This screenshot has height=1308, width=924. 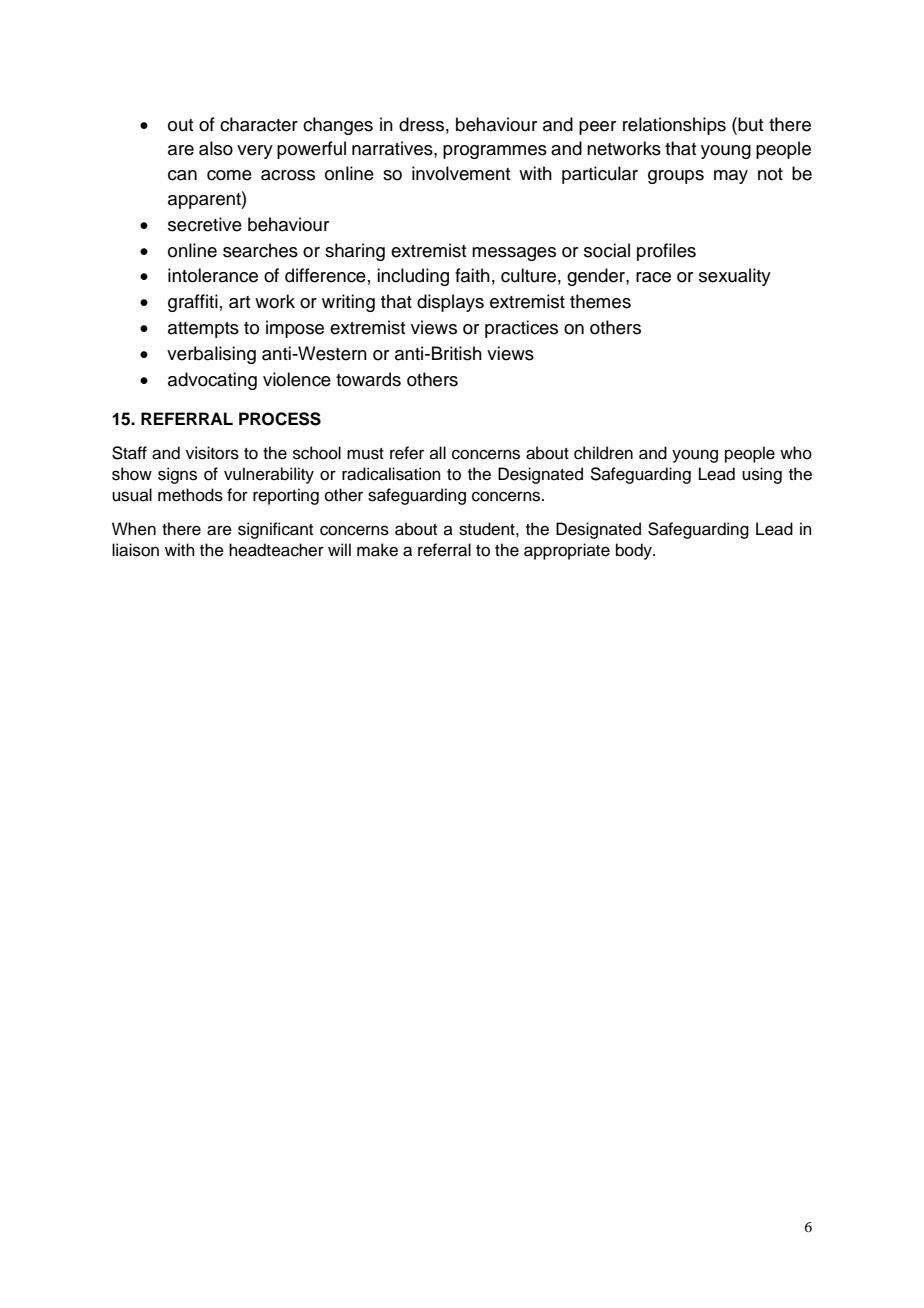 I want to click on advocating, so click(x=212, y=381).
